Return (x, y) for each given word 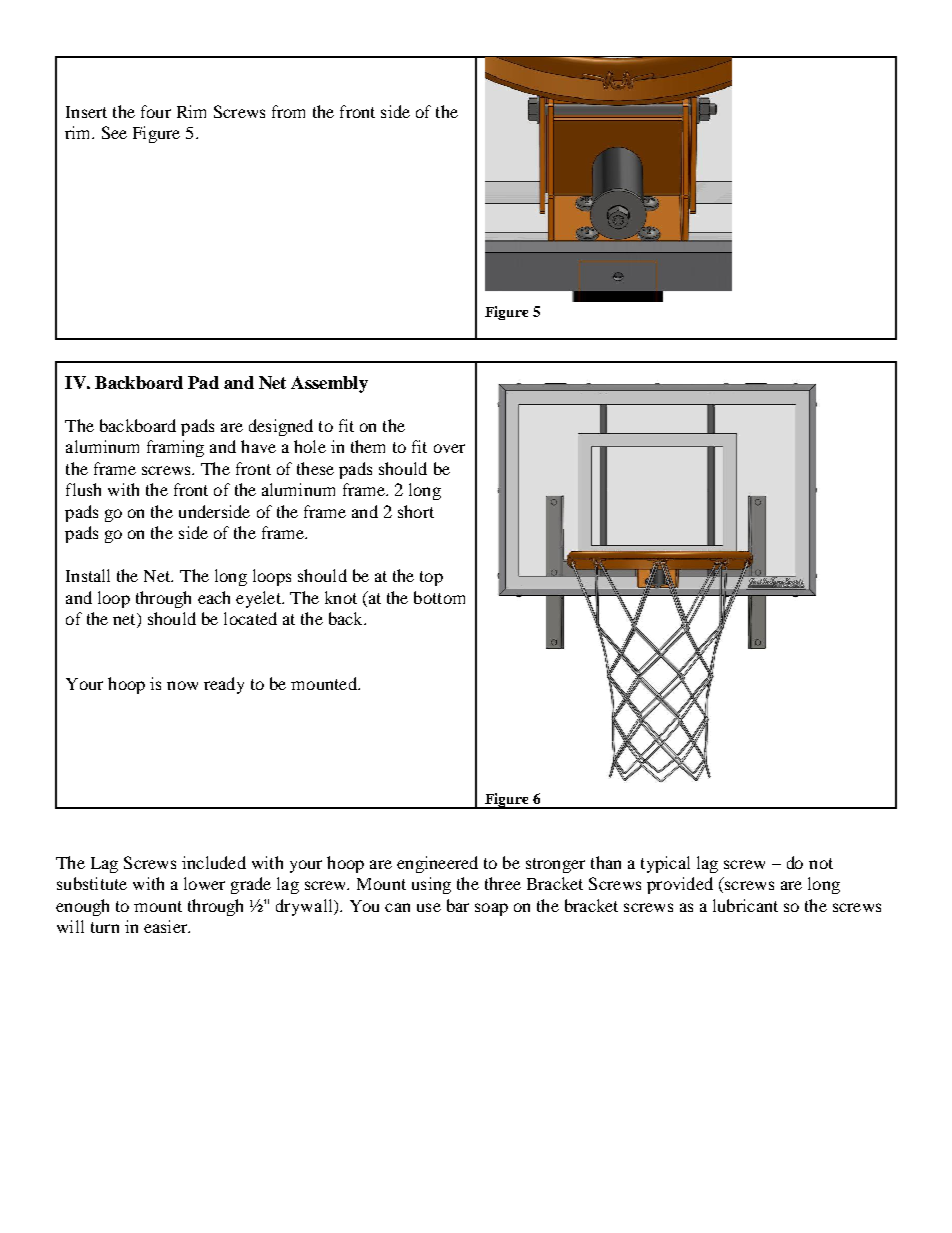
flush (83, 489)
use (429, 907)
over (449, 448)
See (114, 132)
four (156, 111)
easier (167, 926)
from (288, 111)
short (416, 511)
